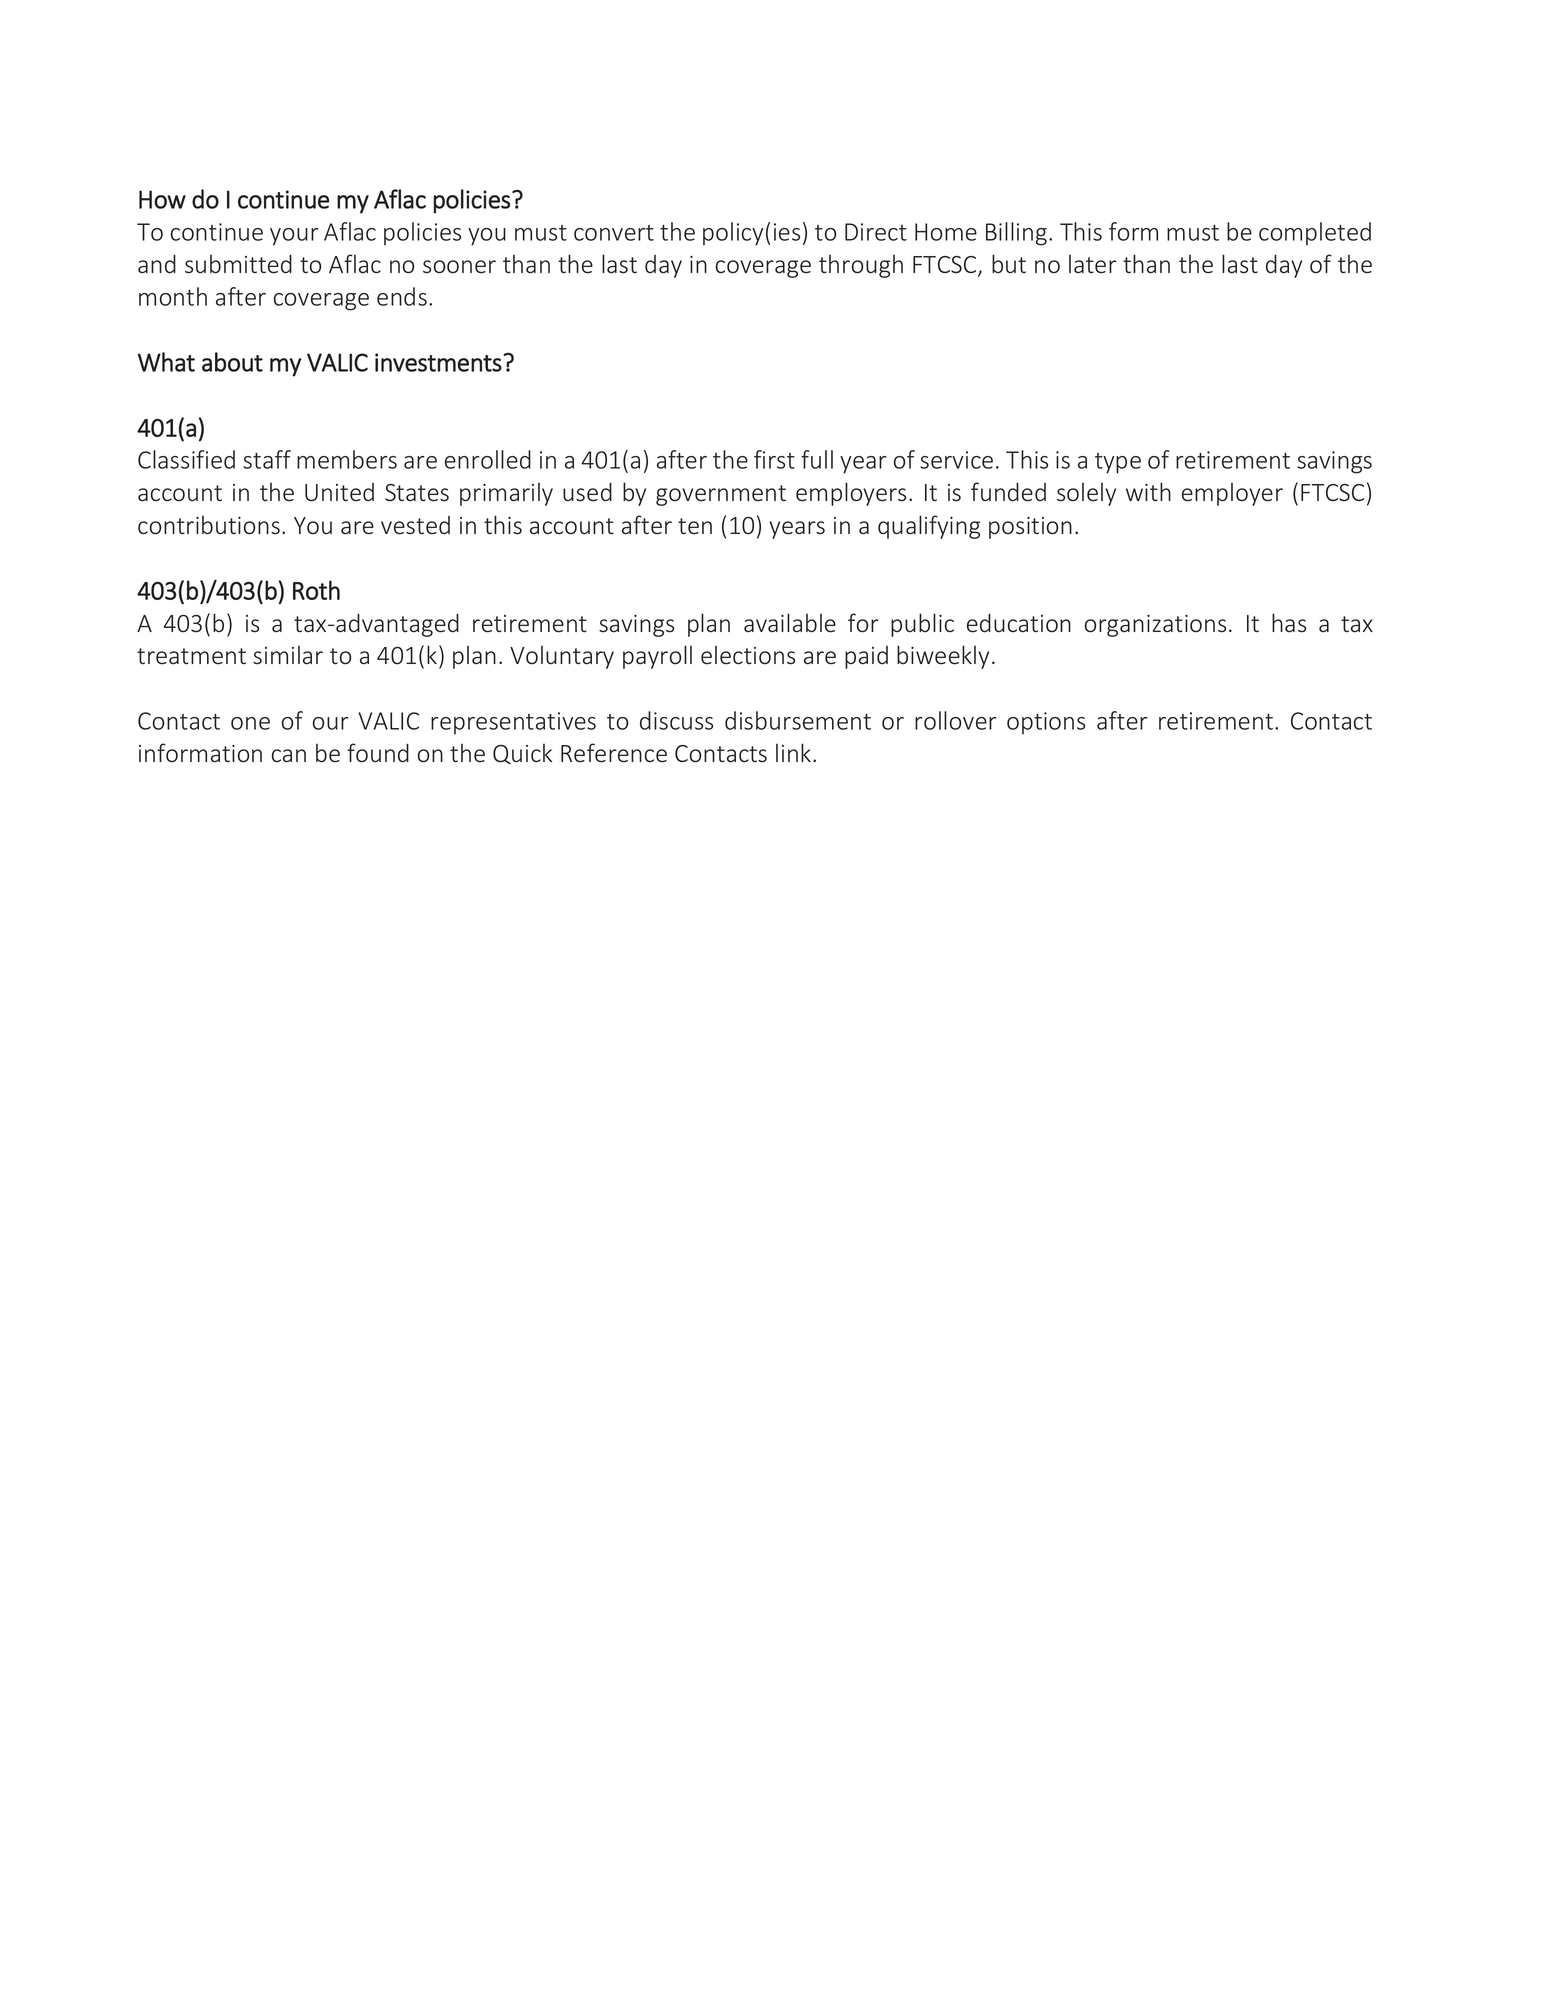 This screenshot has height=2014, width=1556. I want to click on link, so click(795, 752).
